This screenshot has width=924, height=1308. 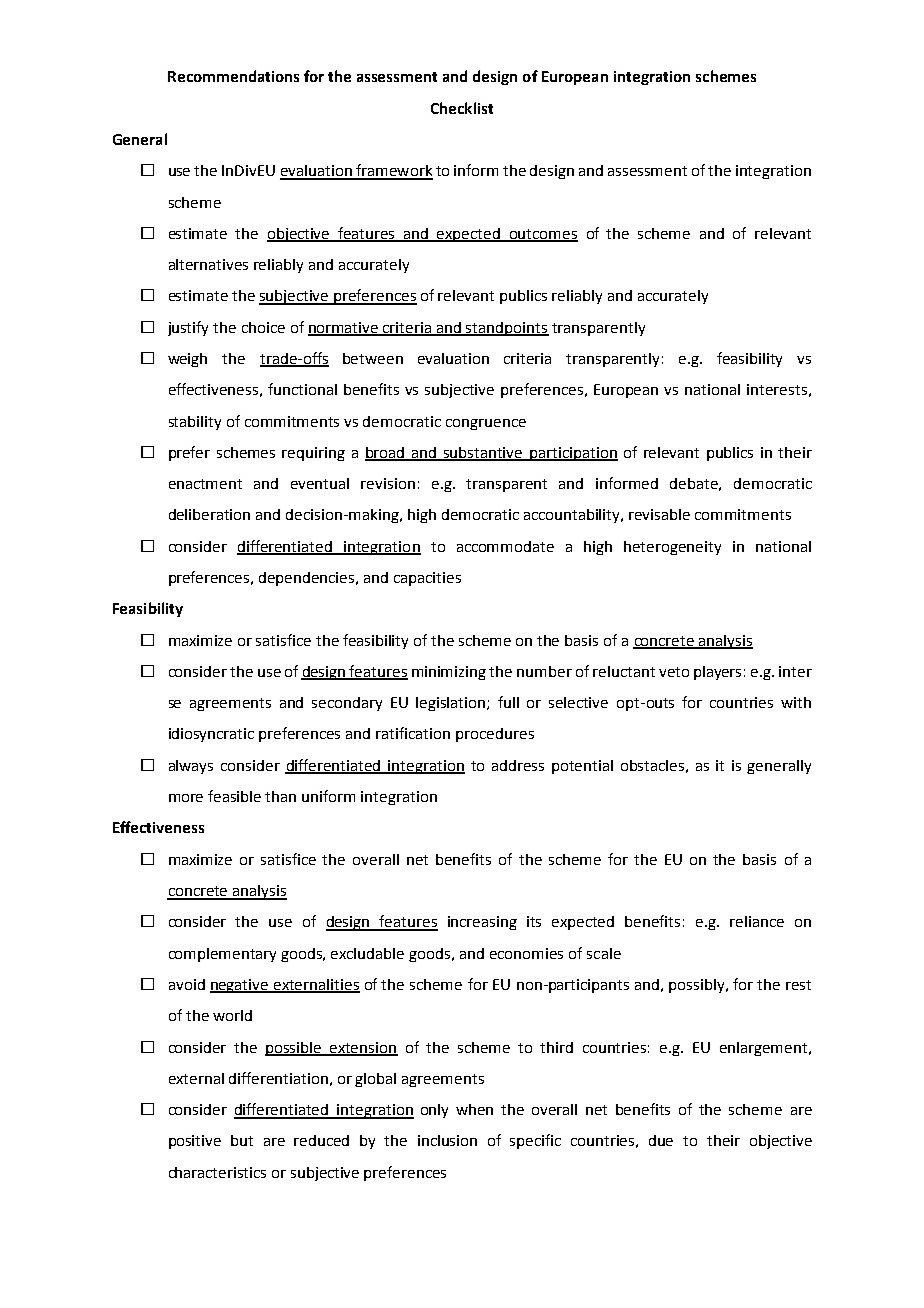 What do you see at coordinates (661, 1140) in the screenshot?
I see `due` at bounding box center [661, 1140].
